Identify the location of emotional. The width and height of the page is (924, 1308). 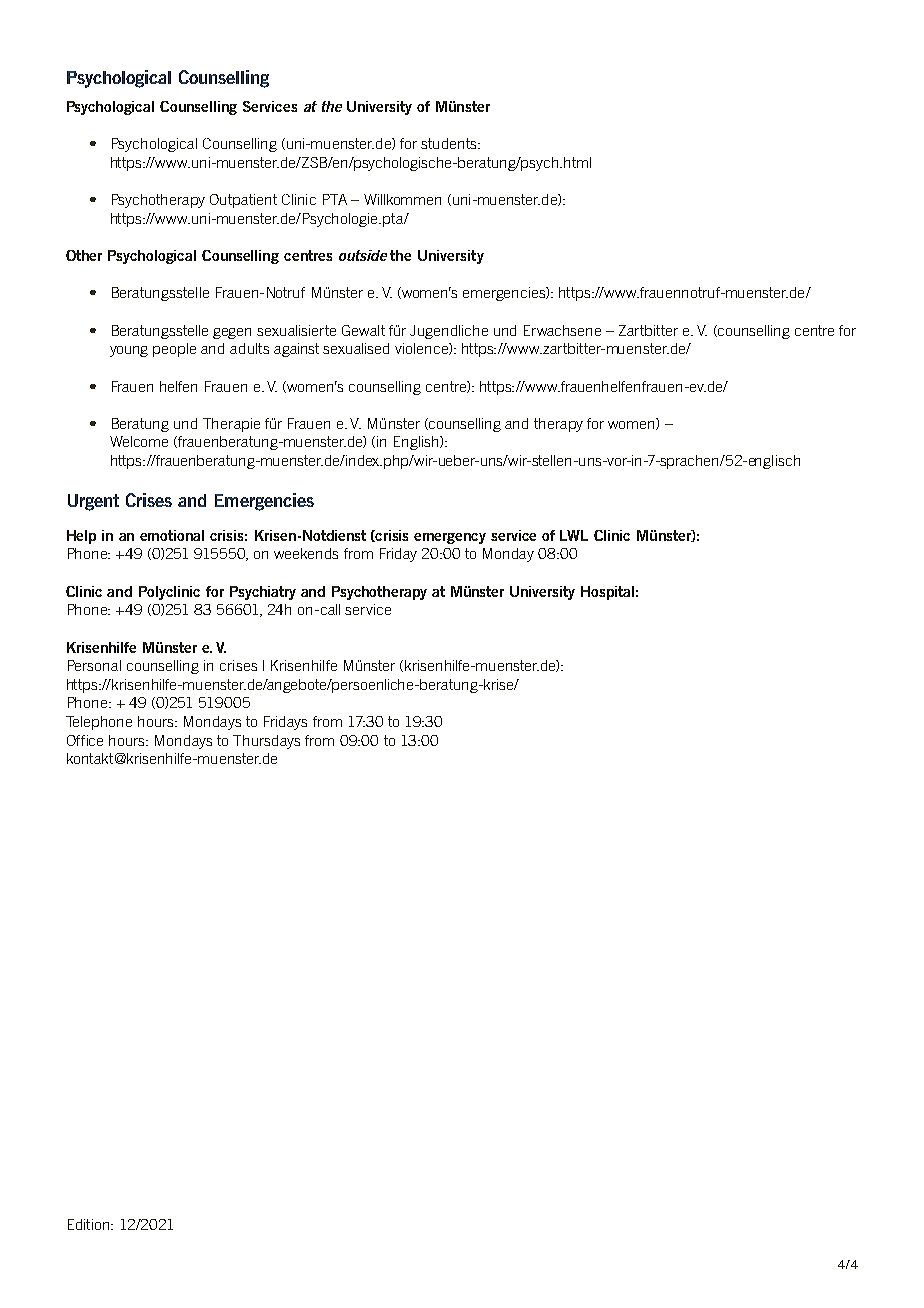
(172, 535).
